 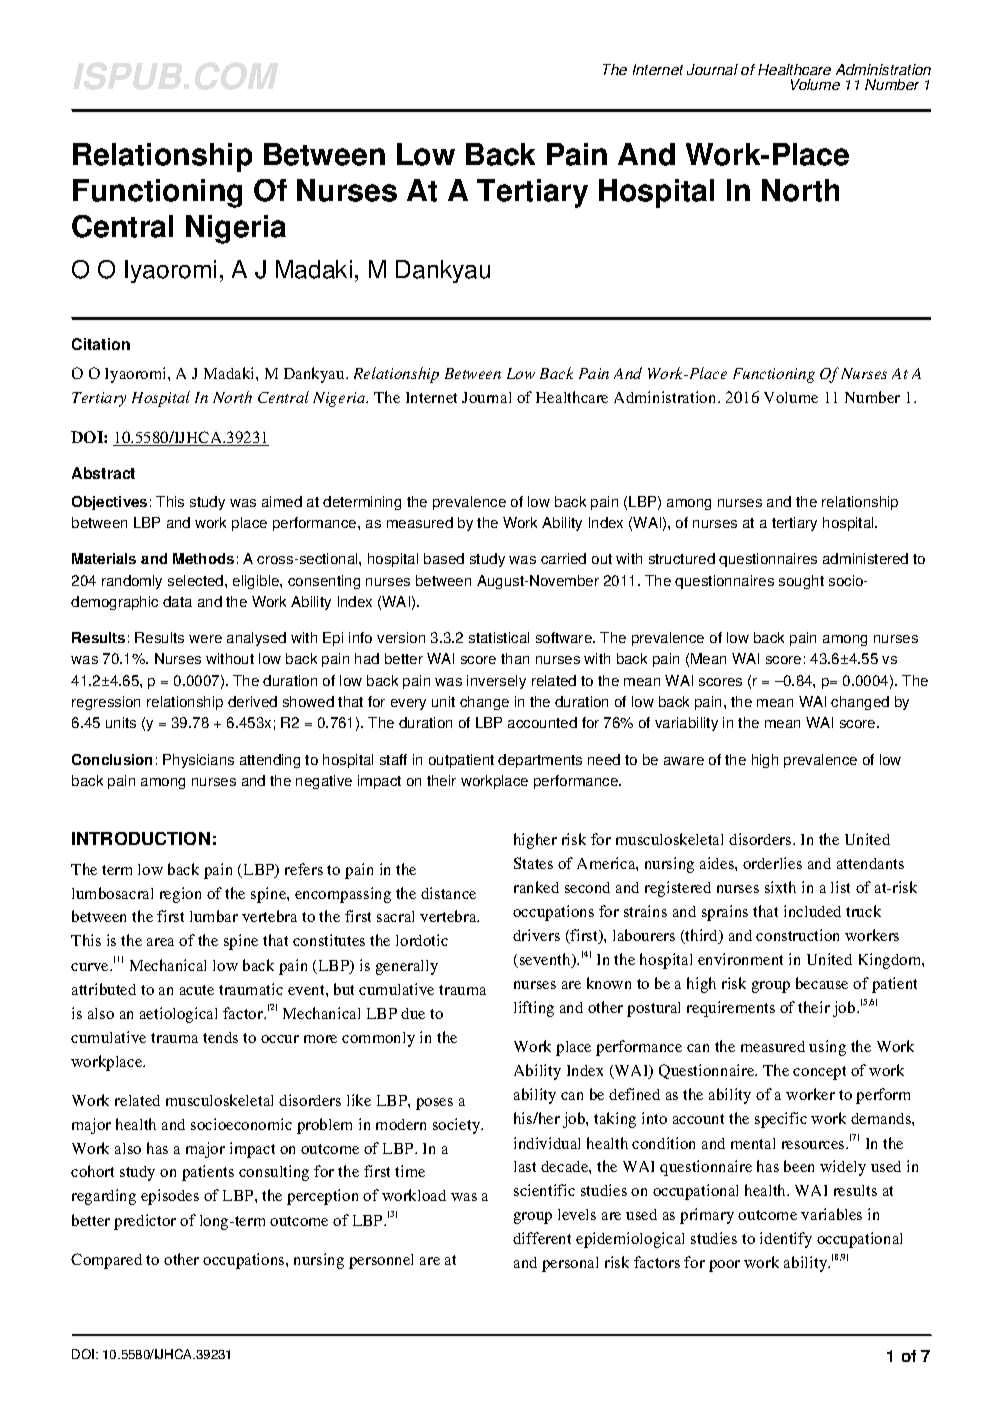 What do you see at coordinates (865, 558) in the screenshot?
I see `administered` at bounding box center [865, 558].
